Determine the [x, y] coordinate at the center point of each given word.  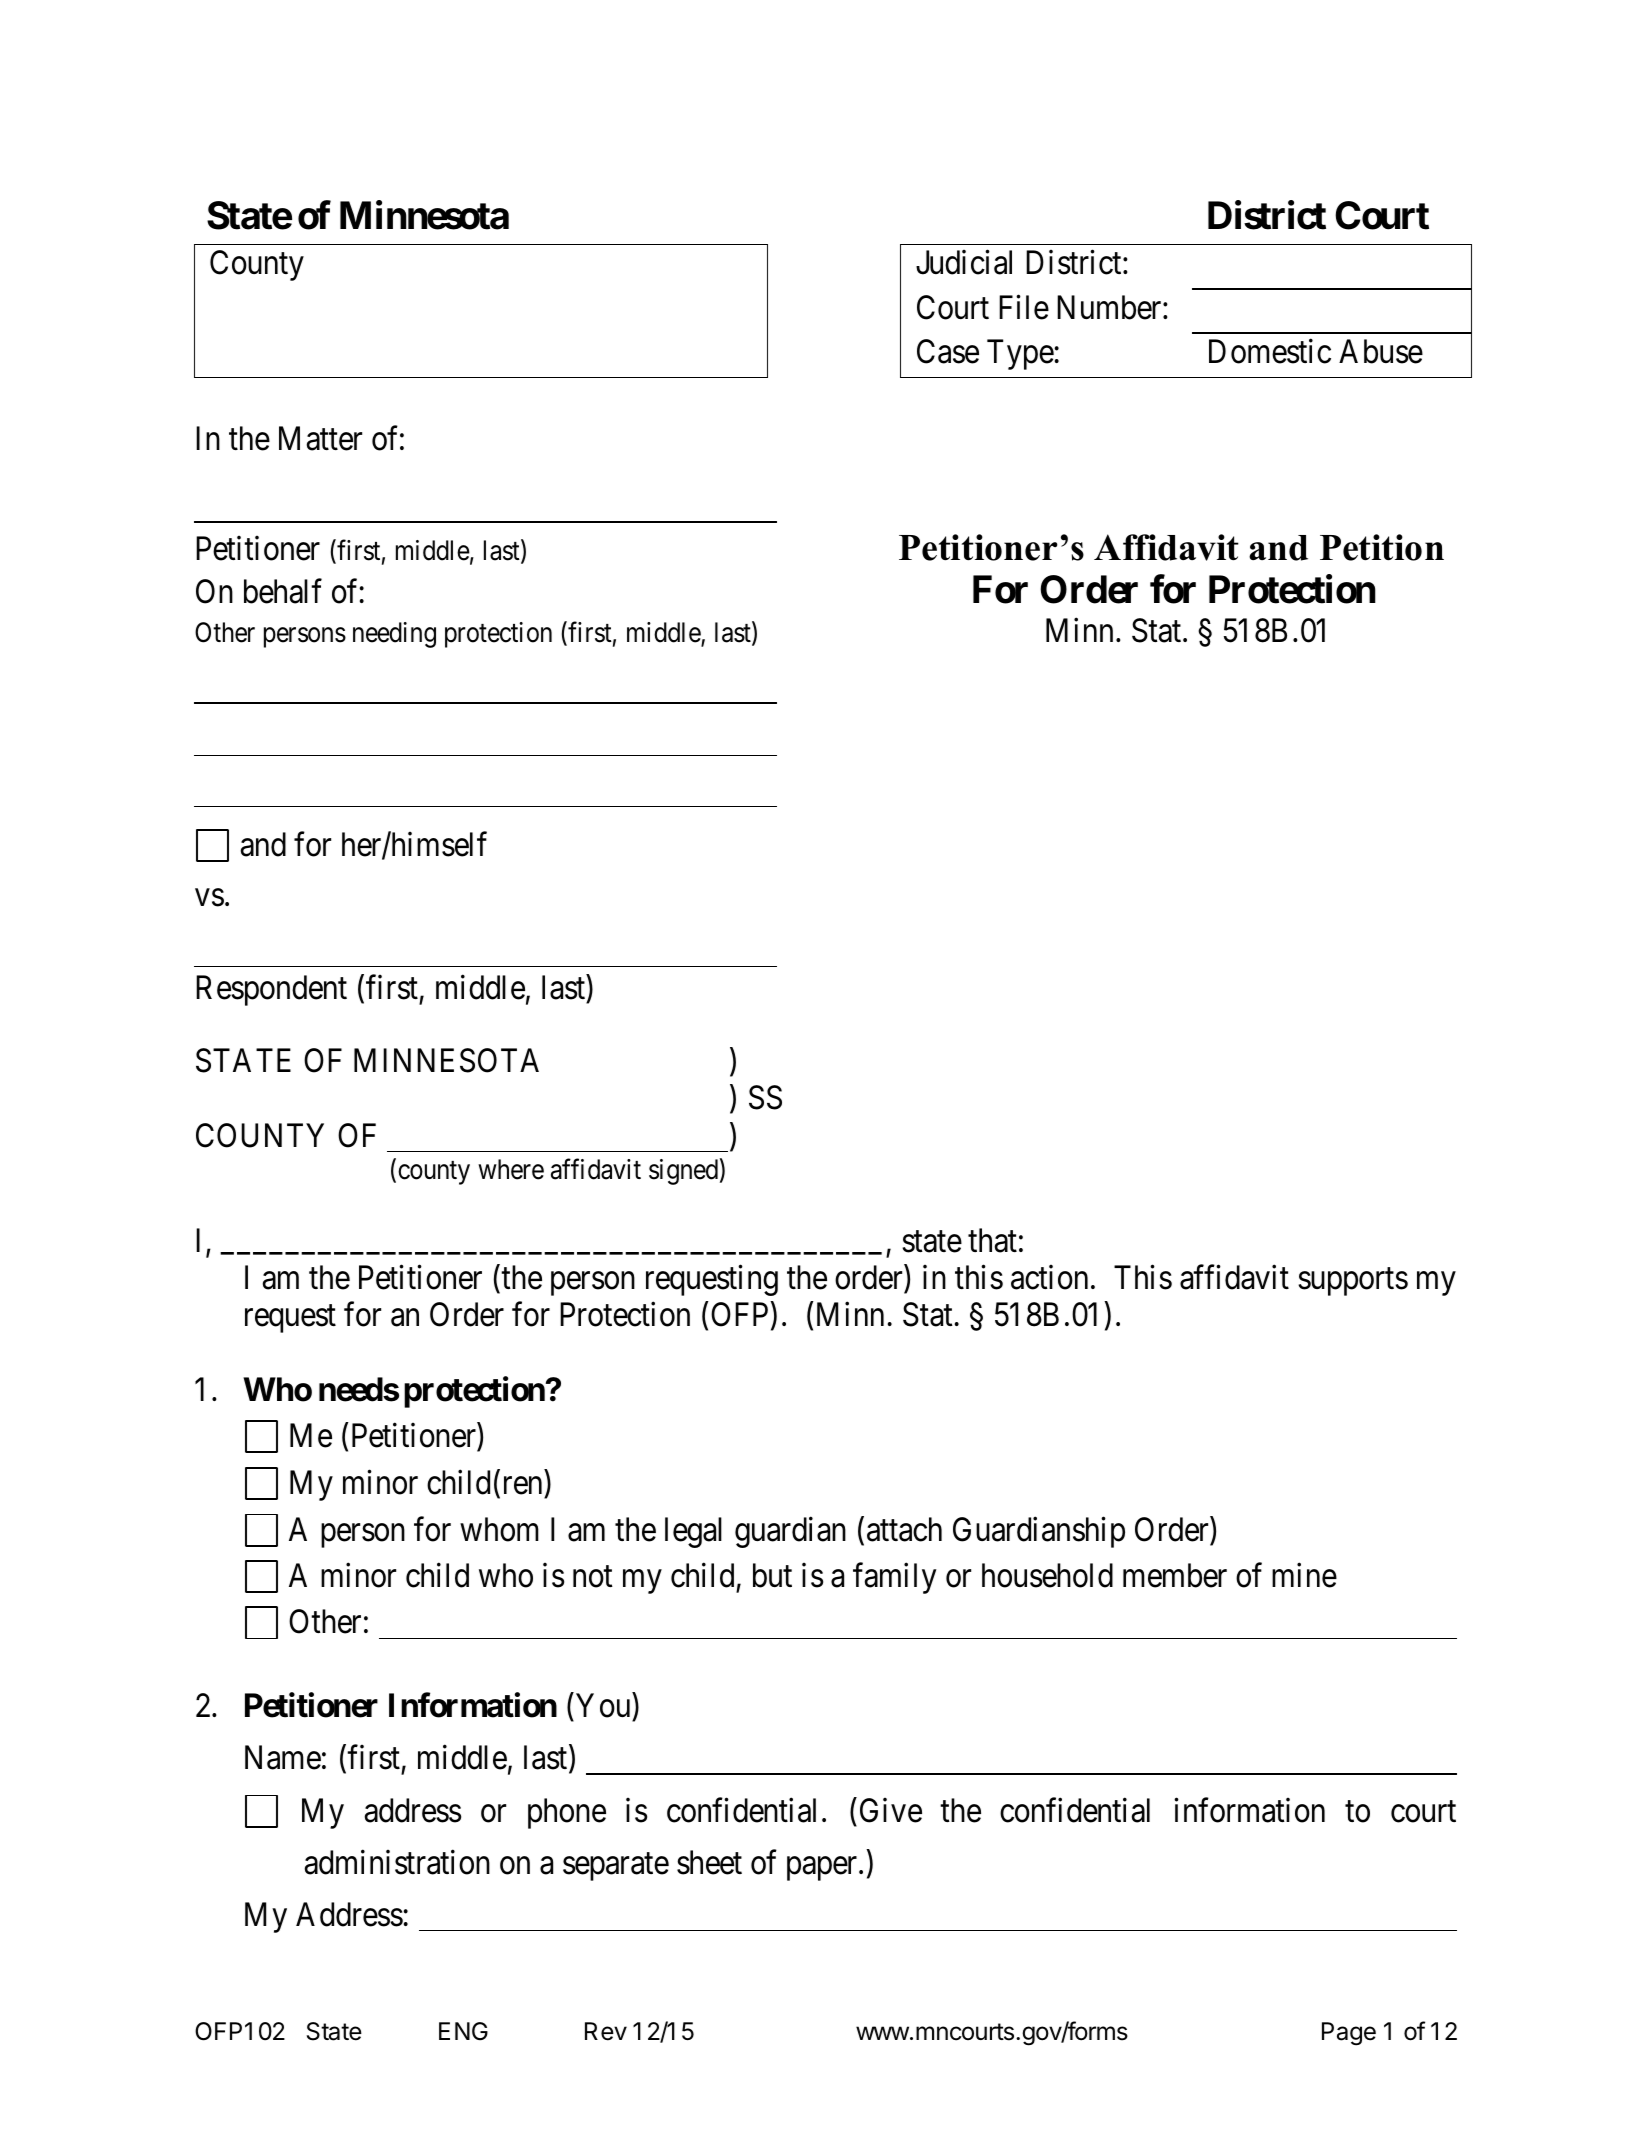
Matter [320, 438]
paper [823, 1869]
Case [948, 351]
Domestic [1270, 351]
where [511, 1169]
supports [1353, 1282]
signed [683, 1172]
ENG [463, 2031]
